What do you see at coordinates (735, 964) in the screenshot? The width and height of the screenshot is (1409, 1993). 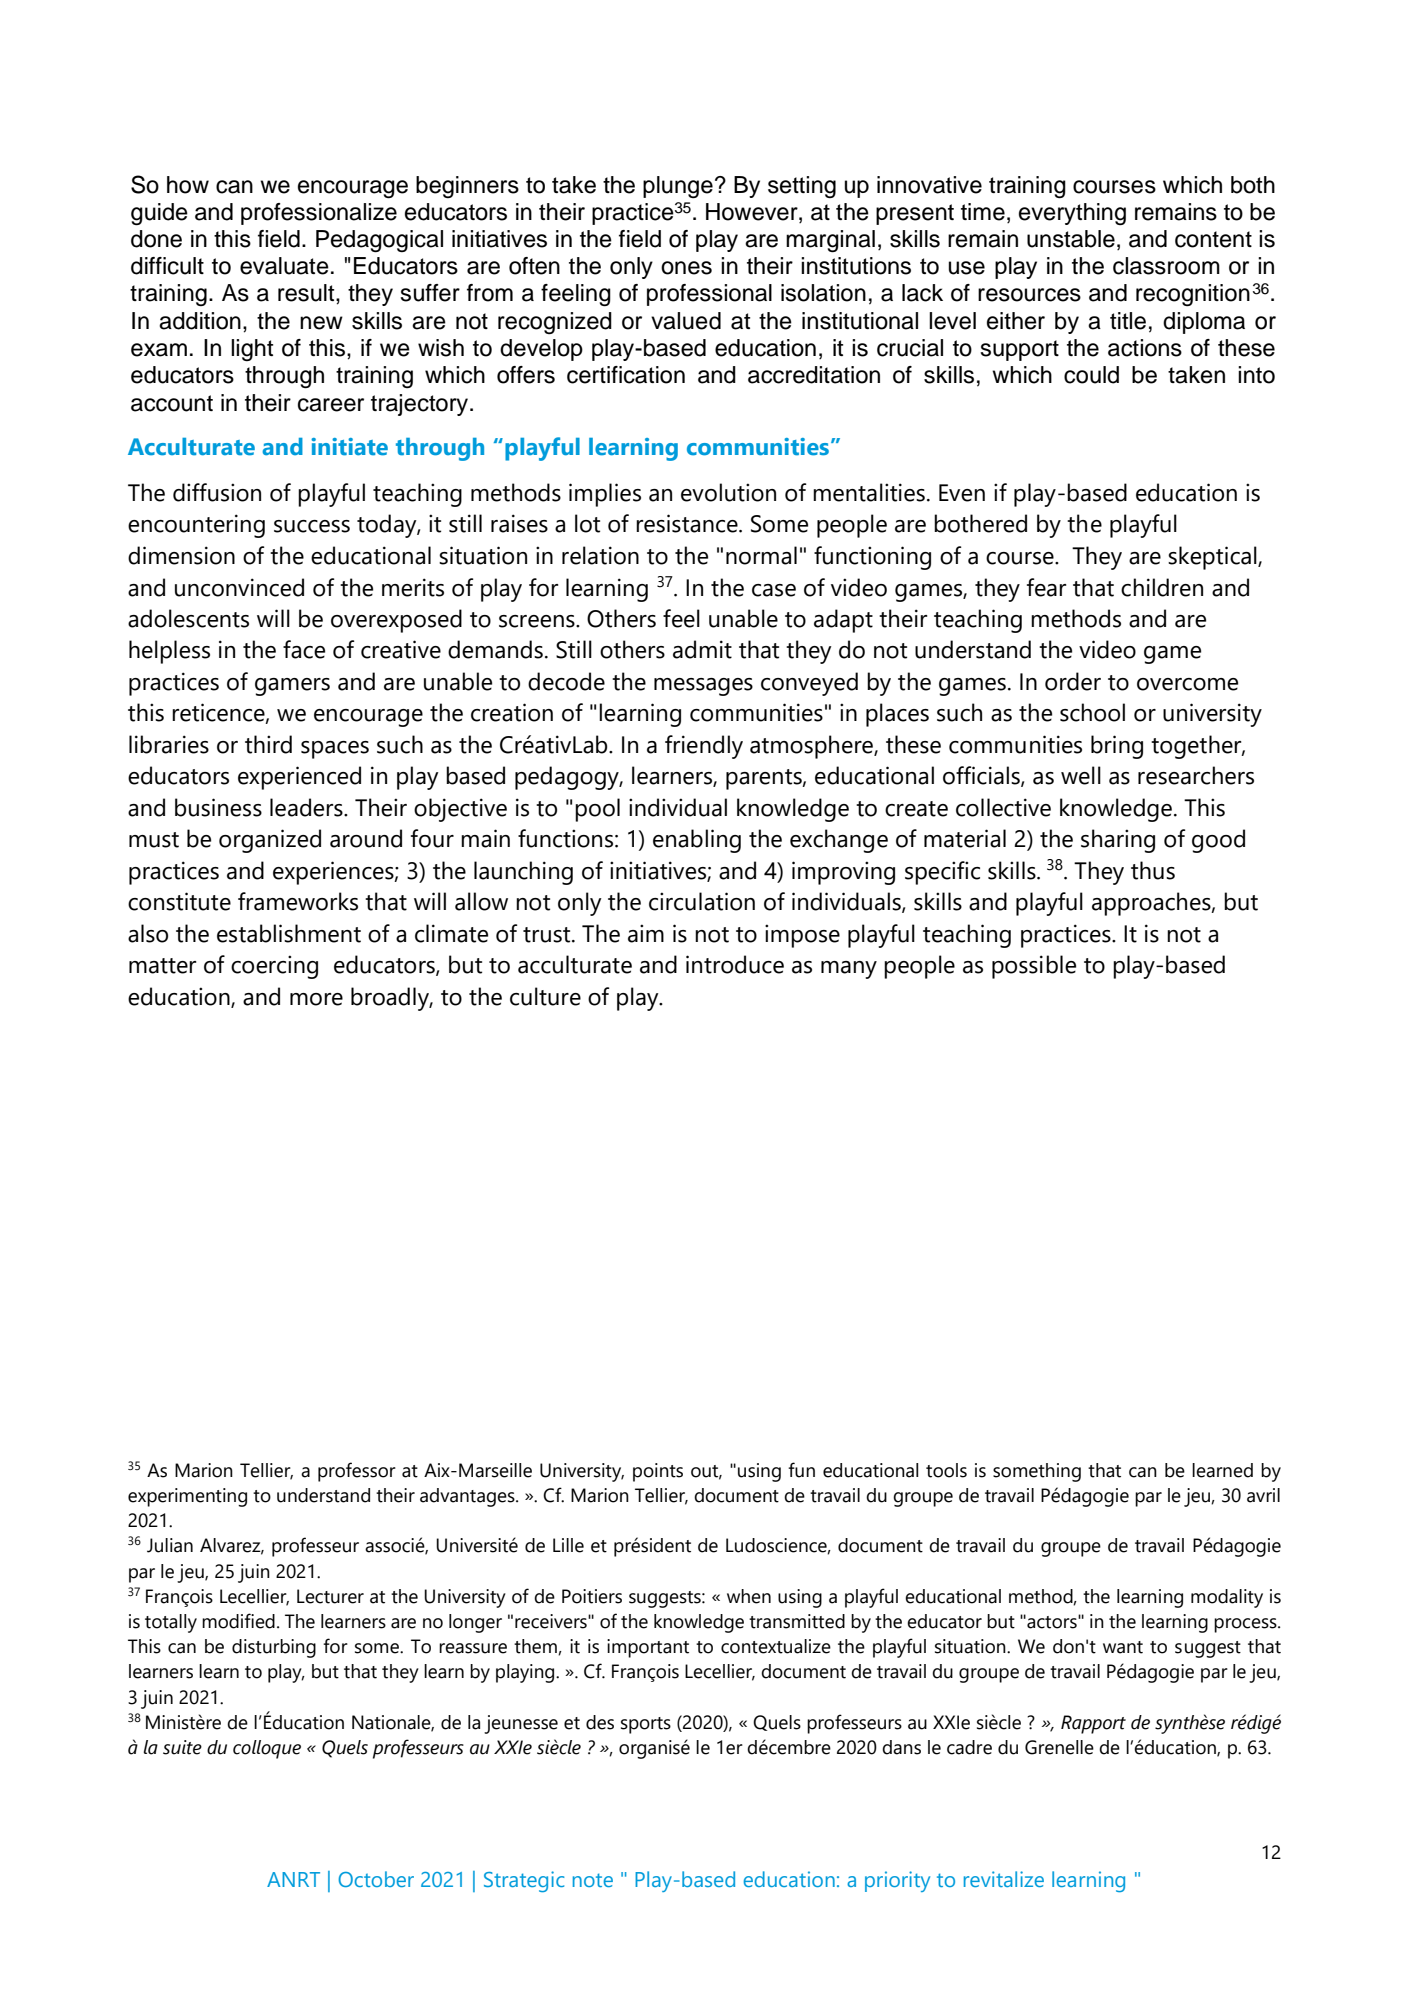 I see `introduce` at bounding box center [735, 964].
